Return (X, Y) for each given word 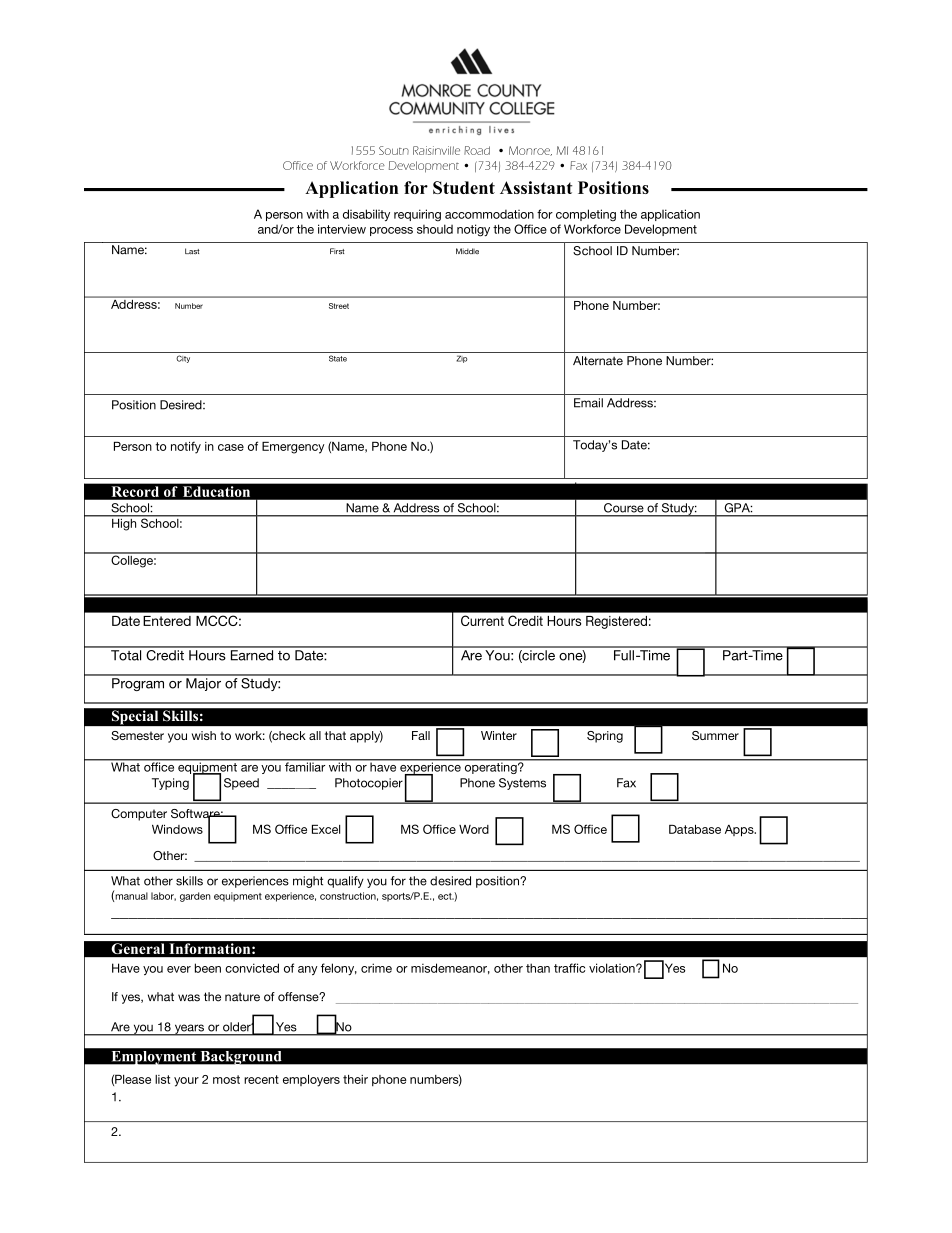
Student (464, 187)
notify (186, 447)
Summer (715, 735)
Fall (421, 735)
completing (586, 215)
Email (588, 403)
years (189, 1030)
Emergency (293, 448)
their (355, 1079)
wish (204, 735)
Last (192, 251)
